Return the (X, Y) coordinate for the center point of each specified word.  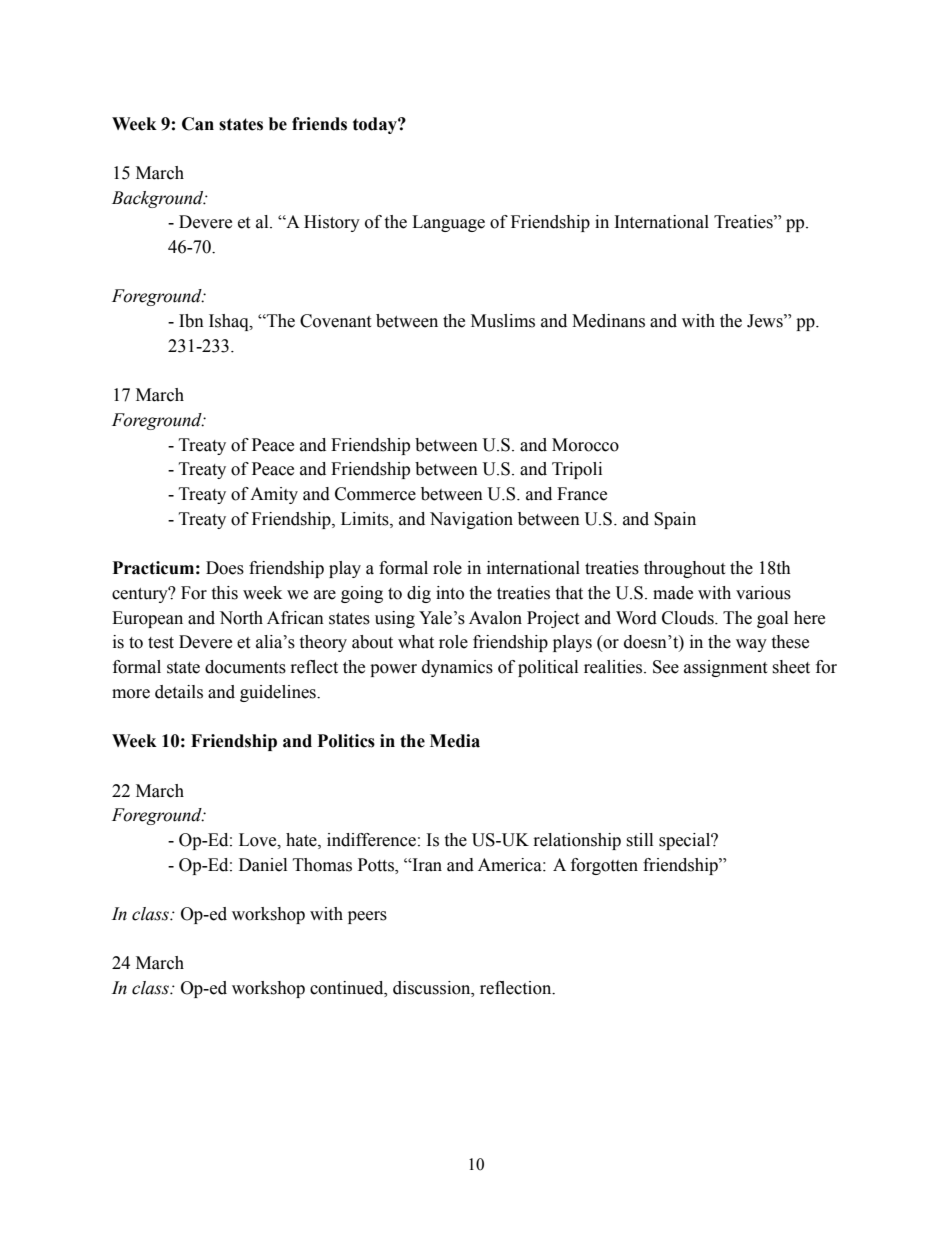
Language (448, 223)
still (639, 840)
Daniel (263, 865)
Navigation (471, 520)
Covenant (335, 321)
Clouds (689, 618)
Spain (675, 520)
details (179, 692)
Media (455, 741)
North (241, 618)
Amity (274, 495)
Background (159, 199)
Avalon (495, 618)
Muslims (503, 321)
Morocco (585, 445)
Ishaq (230, 322)
